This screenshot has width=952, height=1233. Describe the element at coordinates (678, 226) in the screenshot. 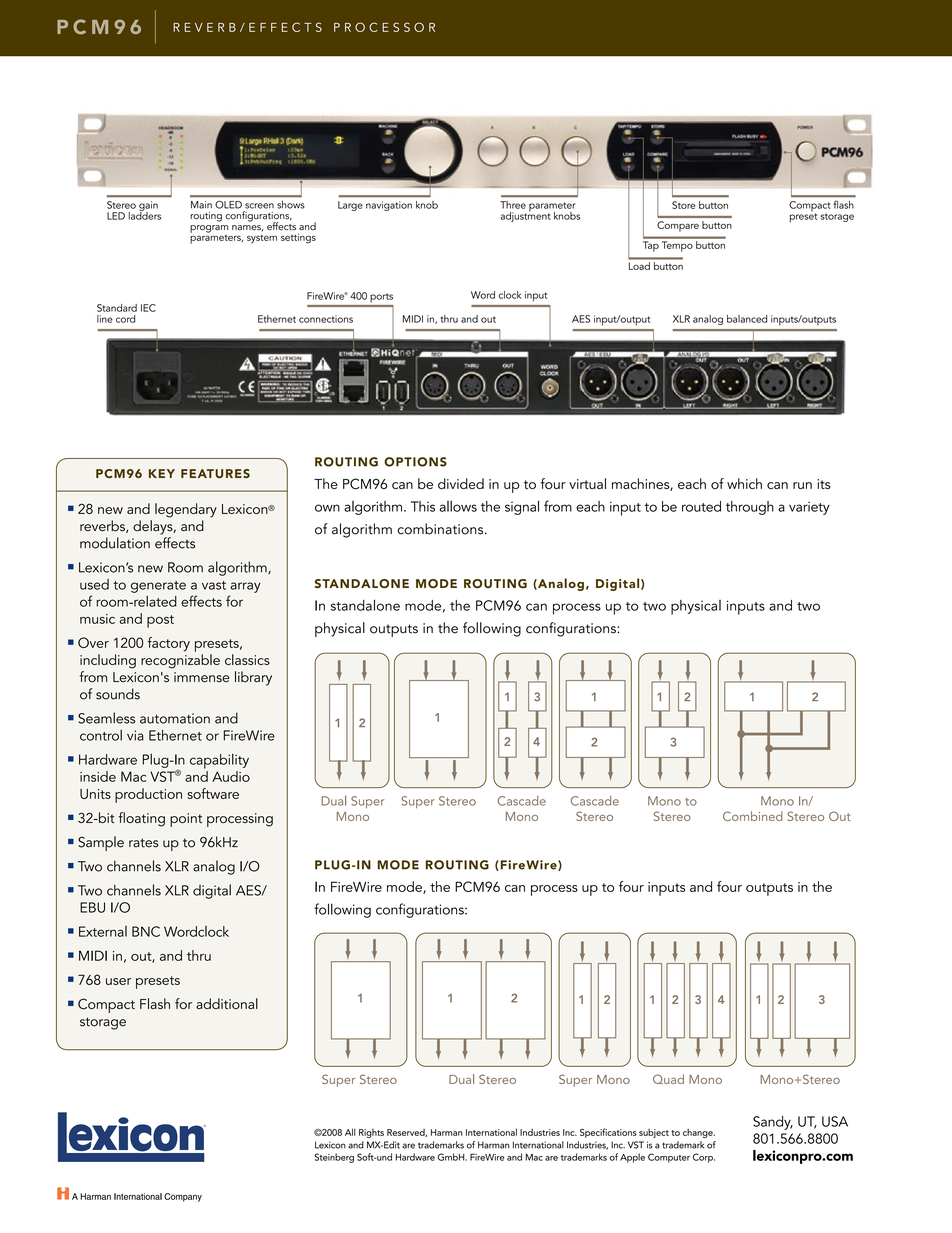

I see `Compare` at that location.
